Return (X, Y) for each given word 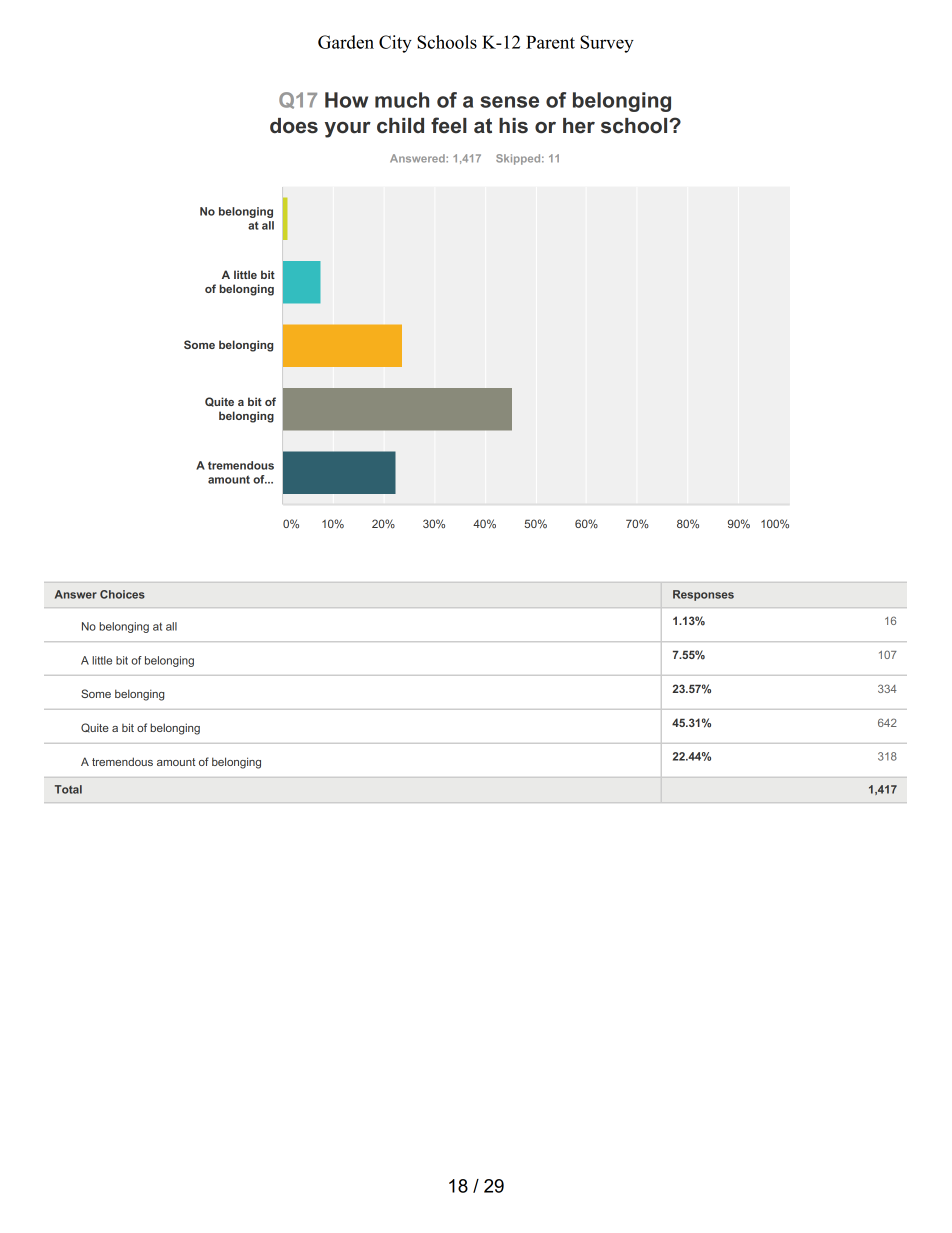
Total (68, 789)
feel (449, 125)
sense (509, 102)
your (348, 130)
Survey (607, 44)
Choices (122, 594)
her (579, 126)
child (400, 126)
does (294, 126)
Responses (703, 595)
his (513, 126)
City (395, 44)
